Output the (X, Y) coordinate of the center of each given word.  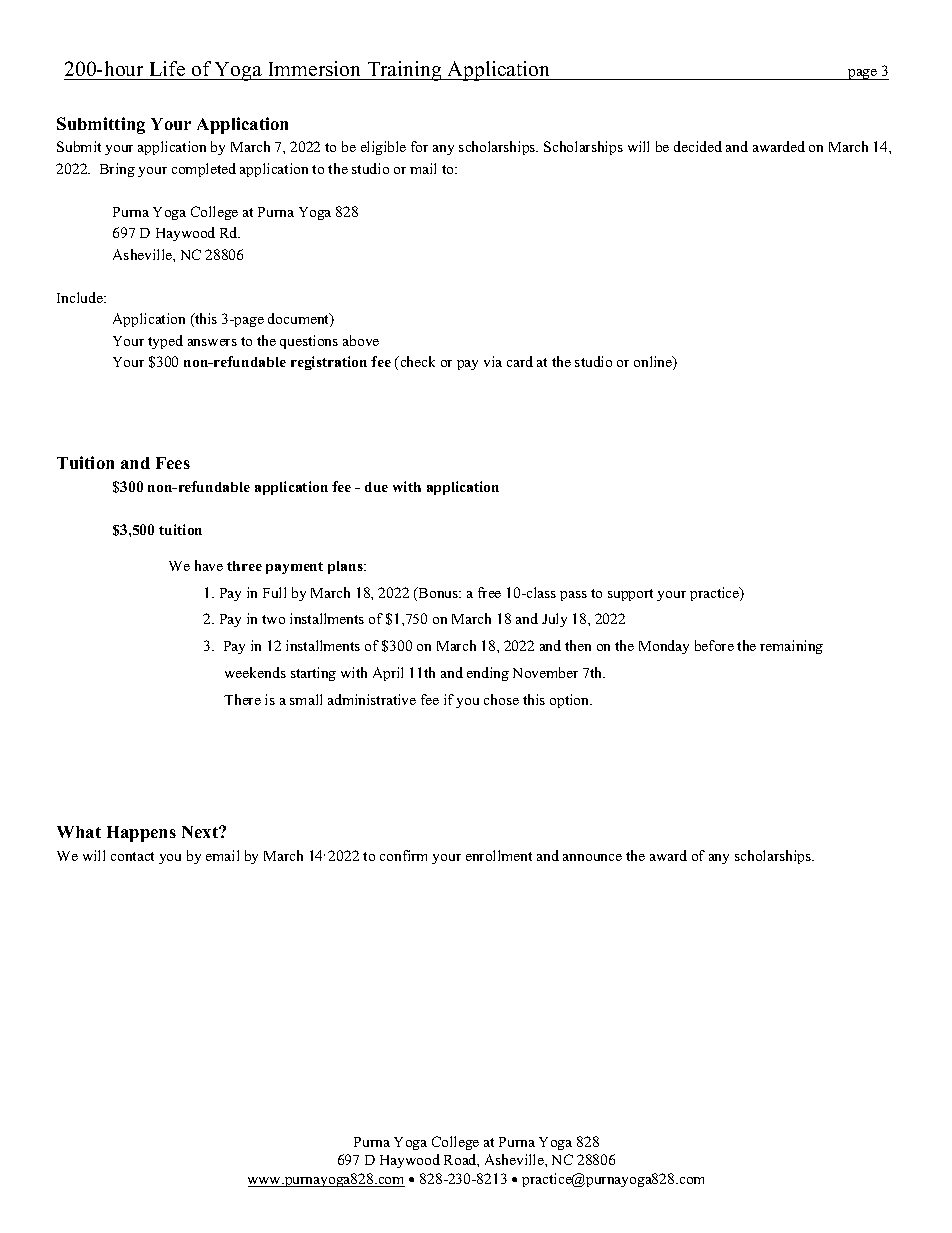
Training (404, 71)
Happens (141, 834)
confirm (403, 855)
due (376, 487)
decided (698, 146)
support (630, 595)
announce (592, 857)
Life (167, 70)
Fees (173, 463)
